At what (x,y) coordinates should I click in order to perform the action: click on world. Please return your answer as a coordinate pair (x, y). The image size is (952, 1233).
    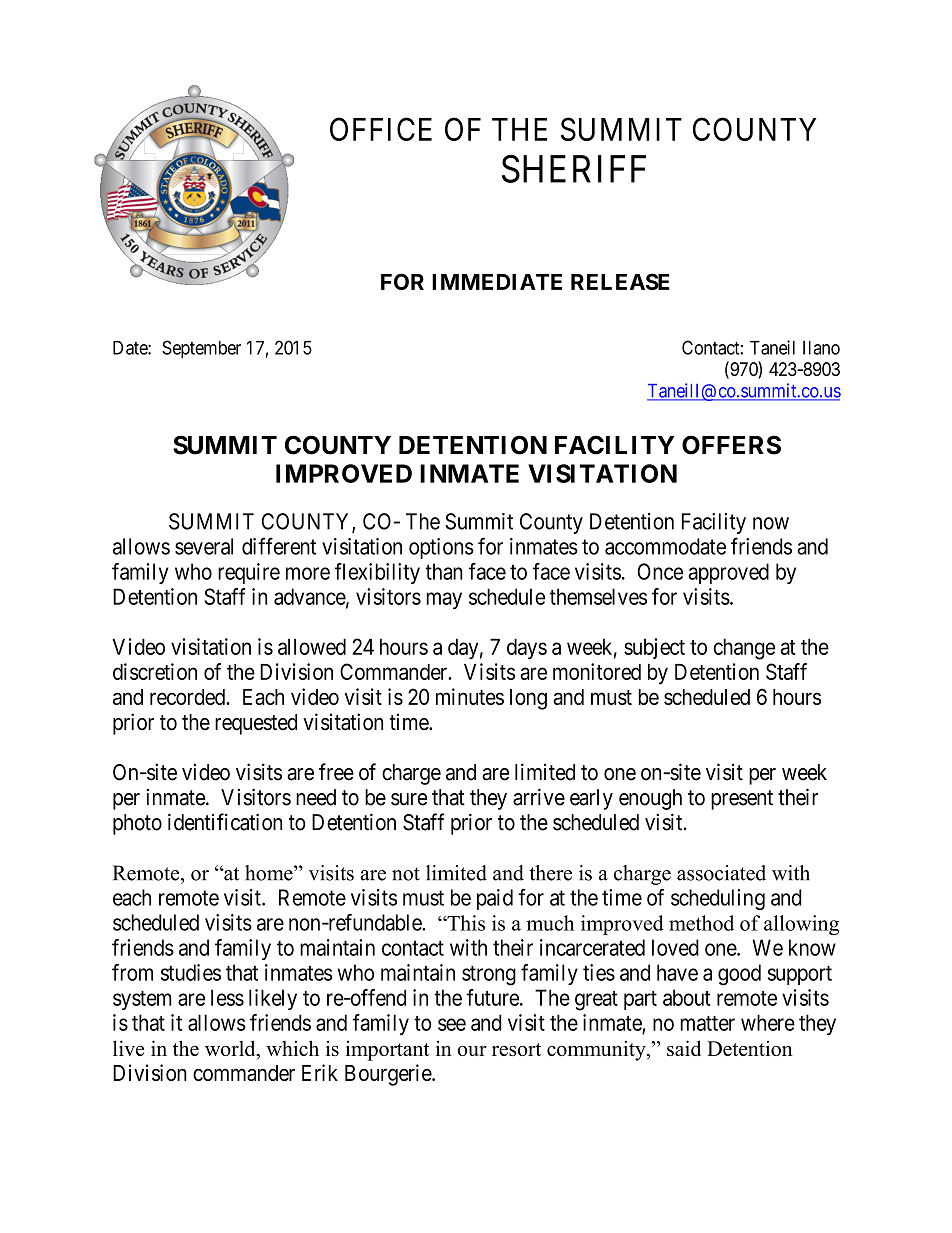
    Looking at the image, I should click on (231, 1049).
